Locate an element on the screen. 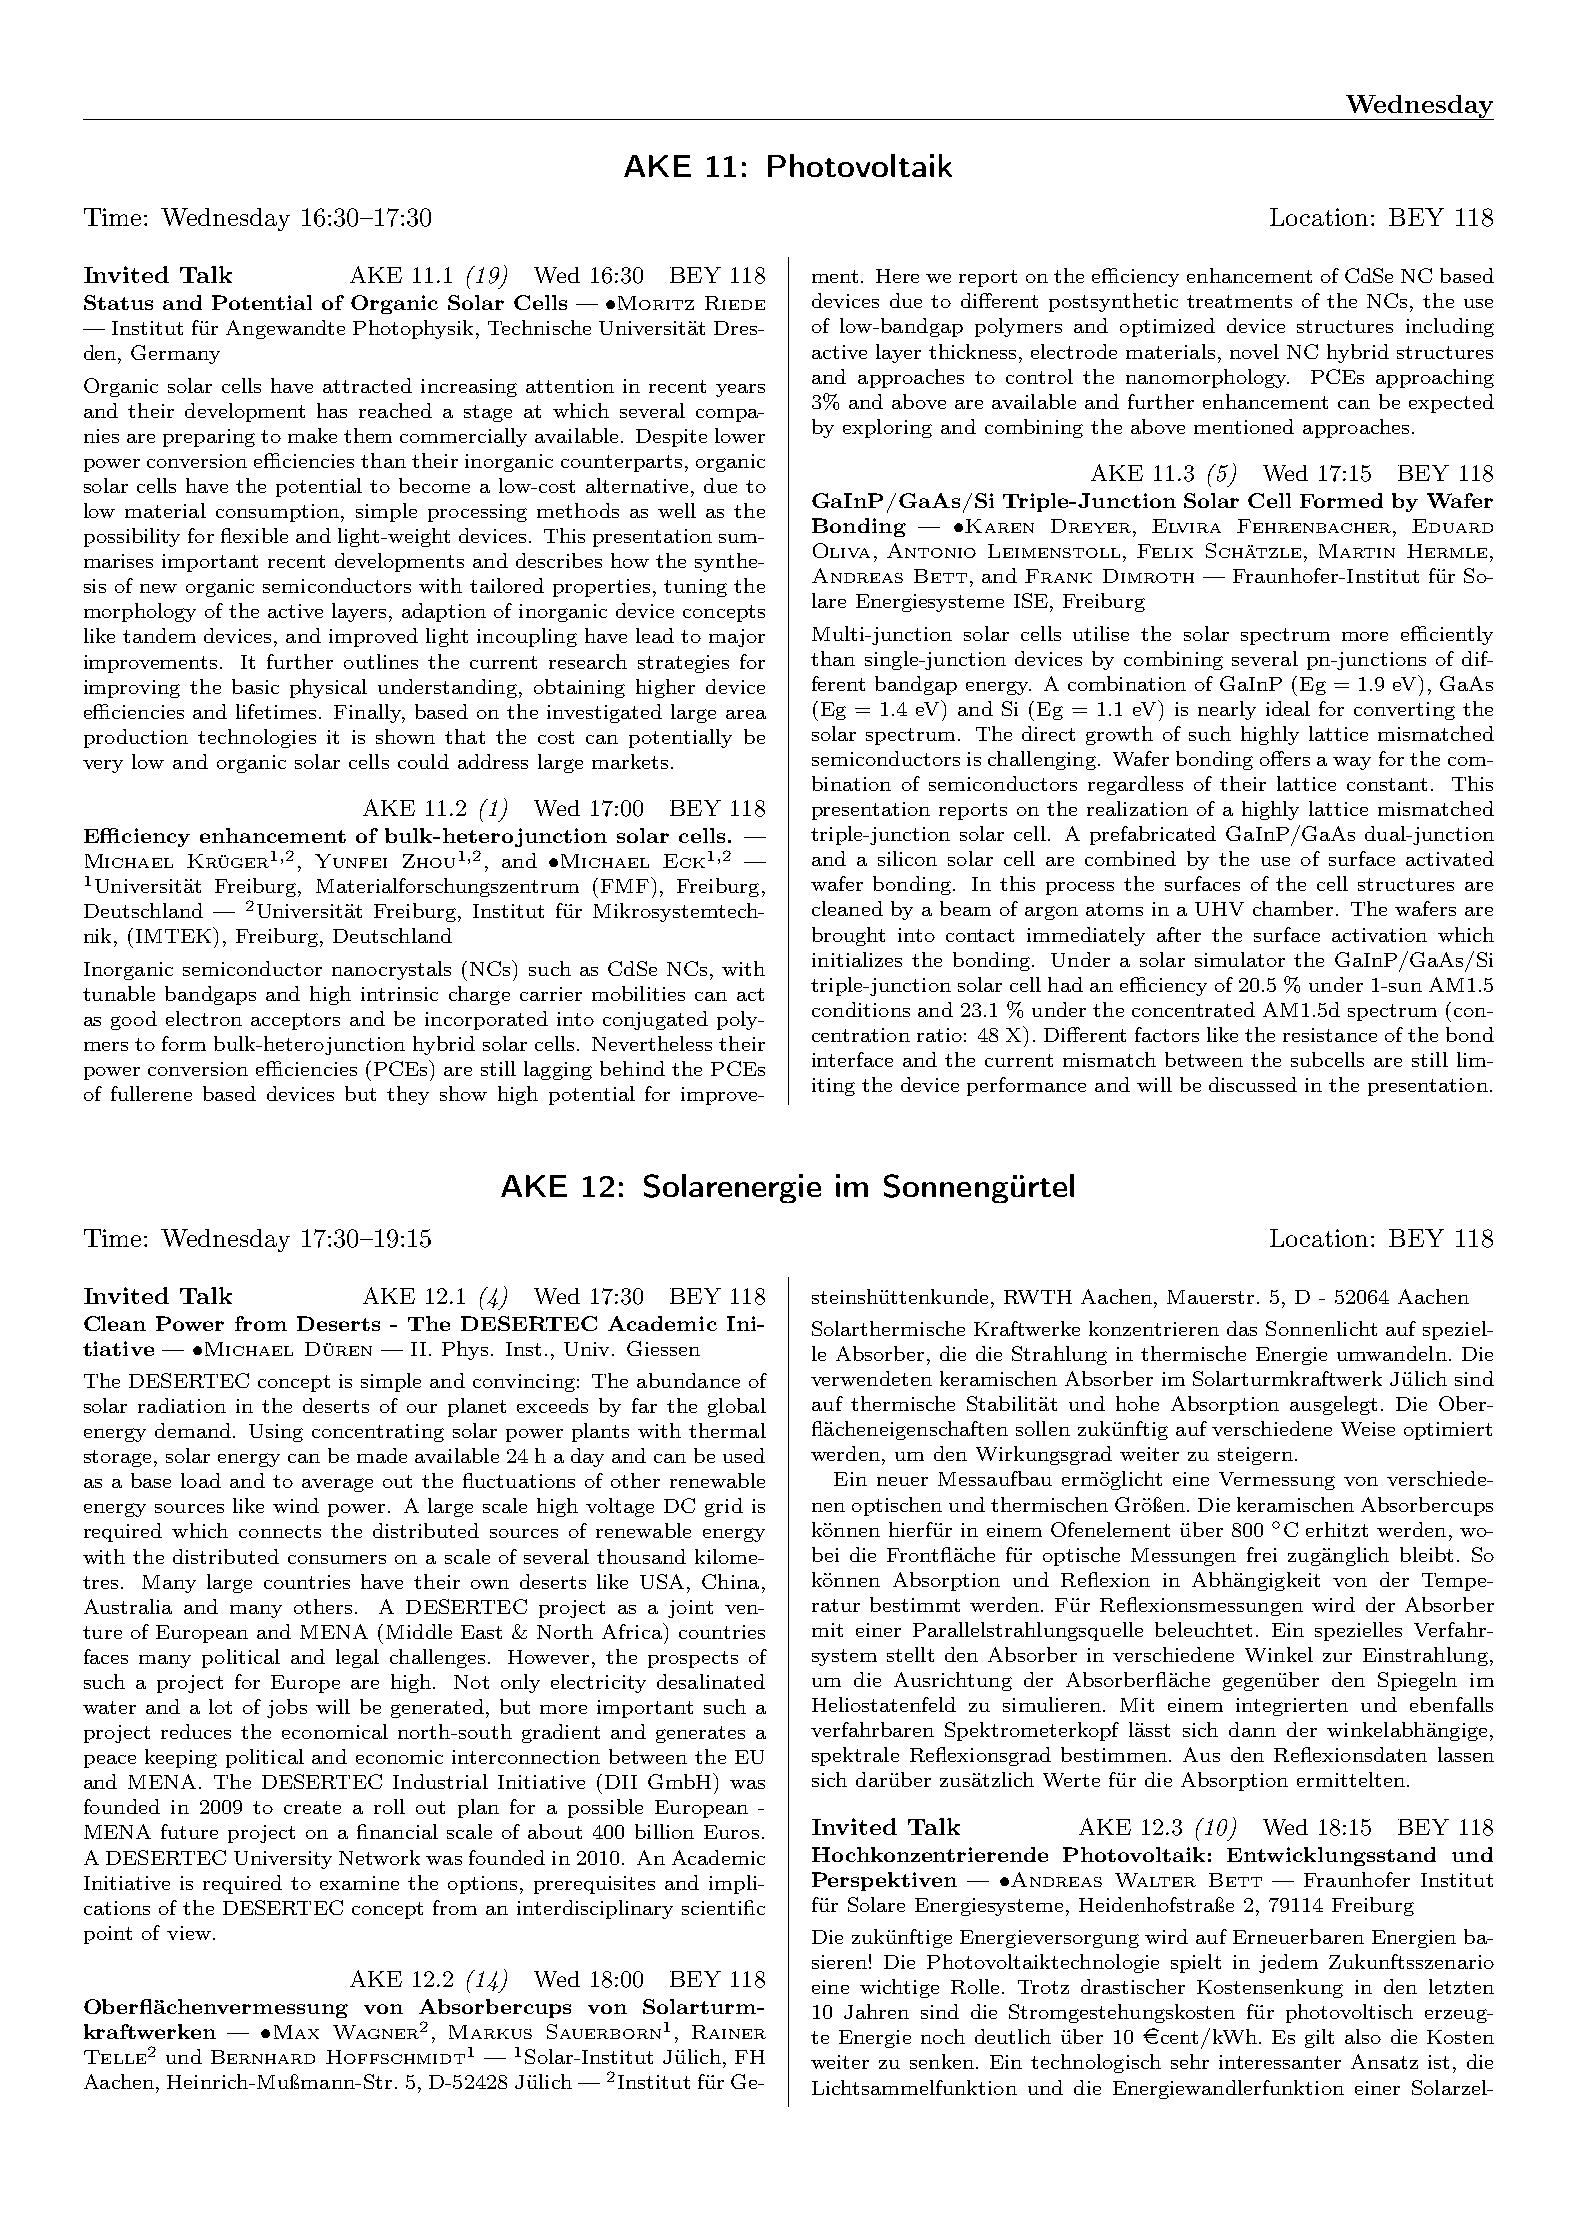  Max is located at coordinates (296, 2032).
